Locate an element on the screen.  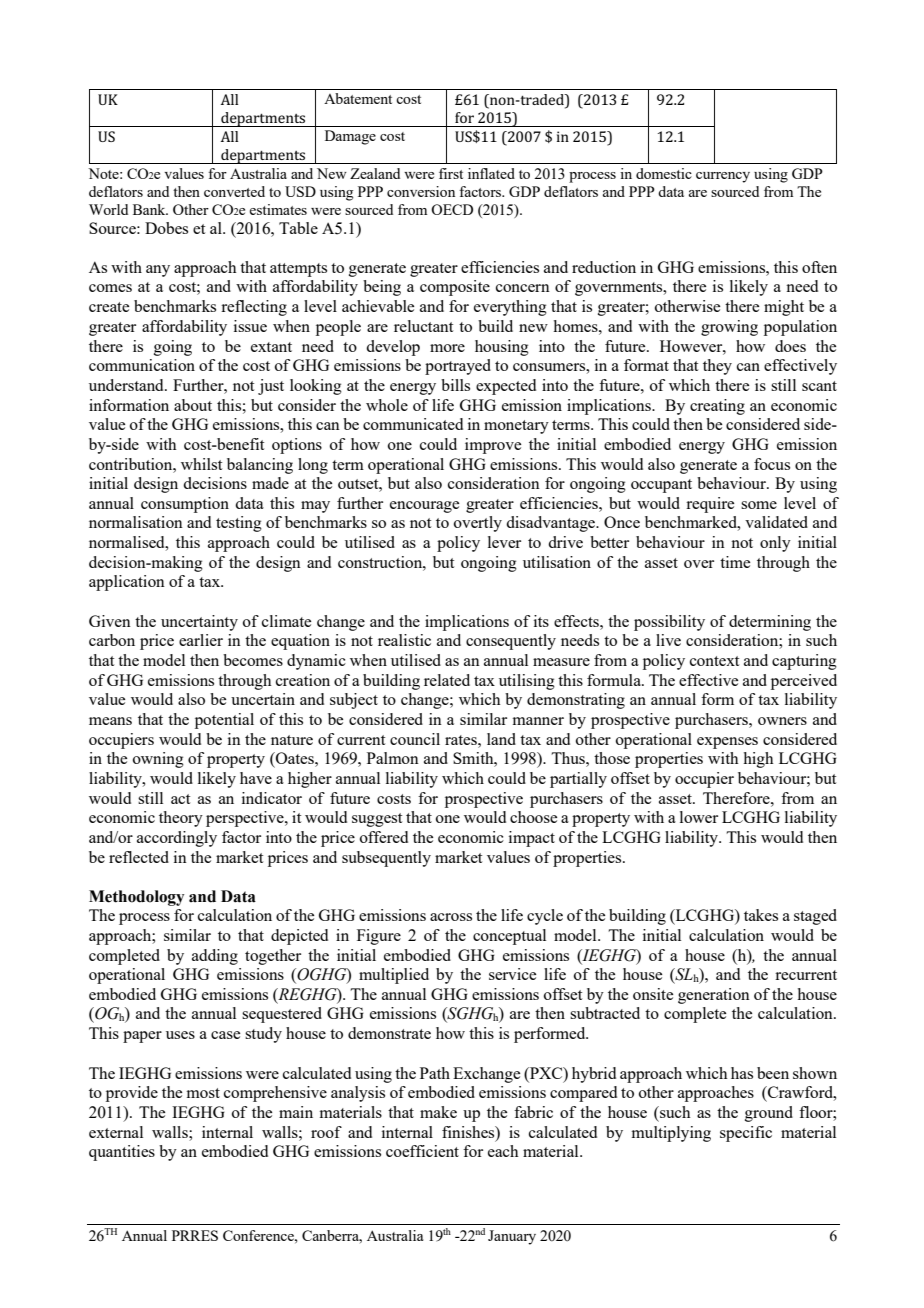
quantities is located at coordinates (122, 1153).
